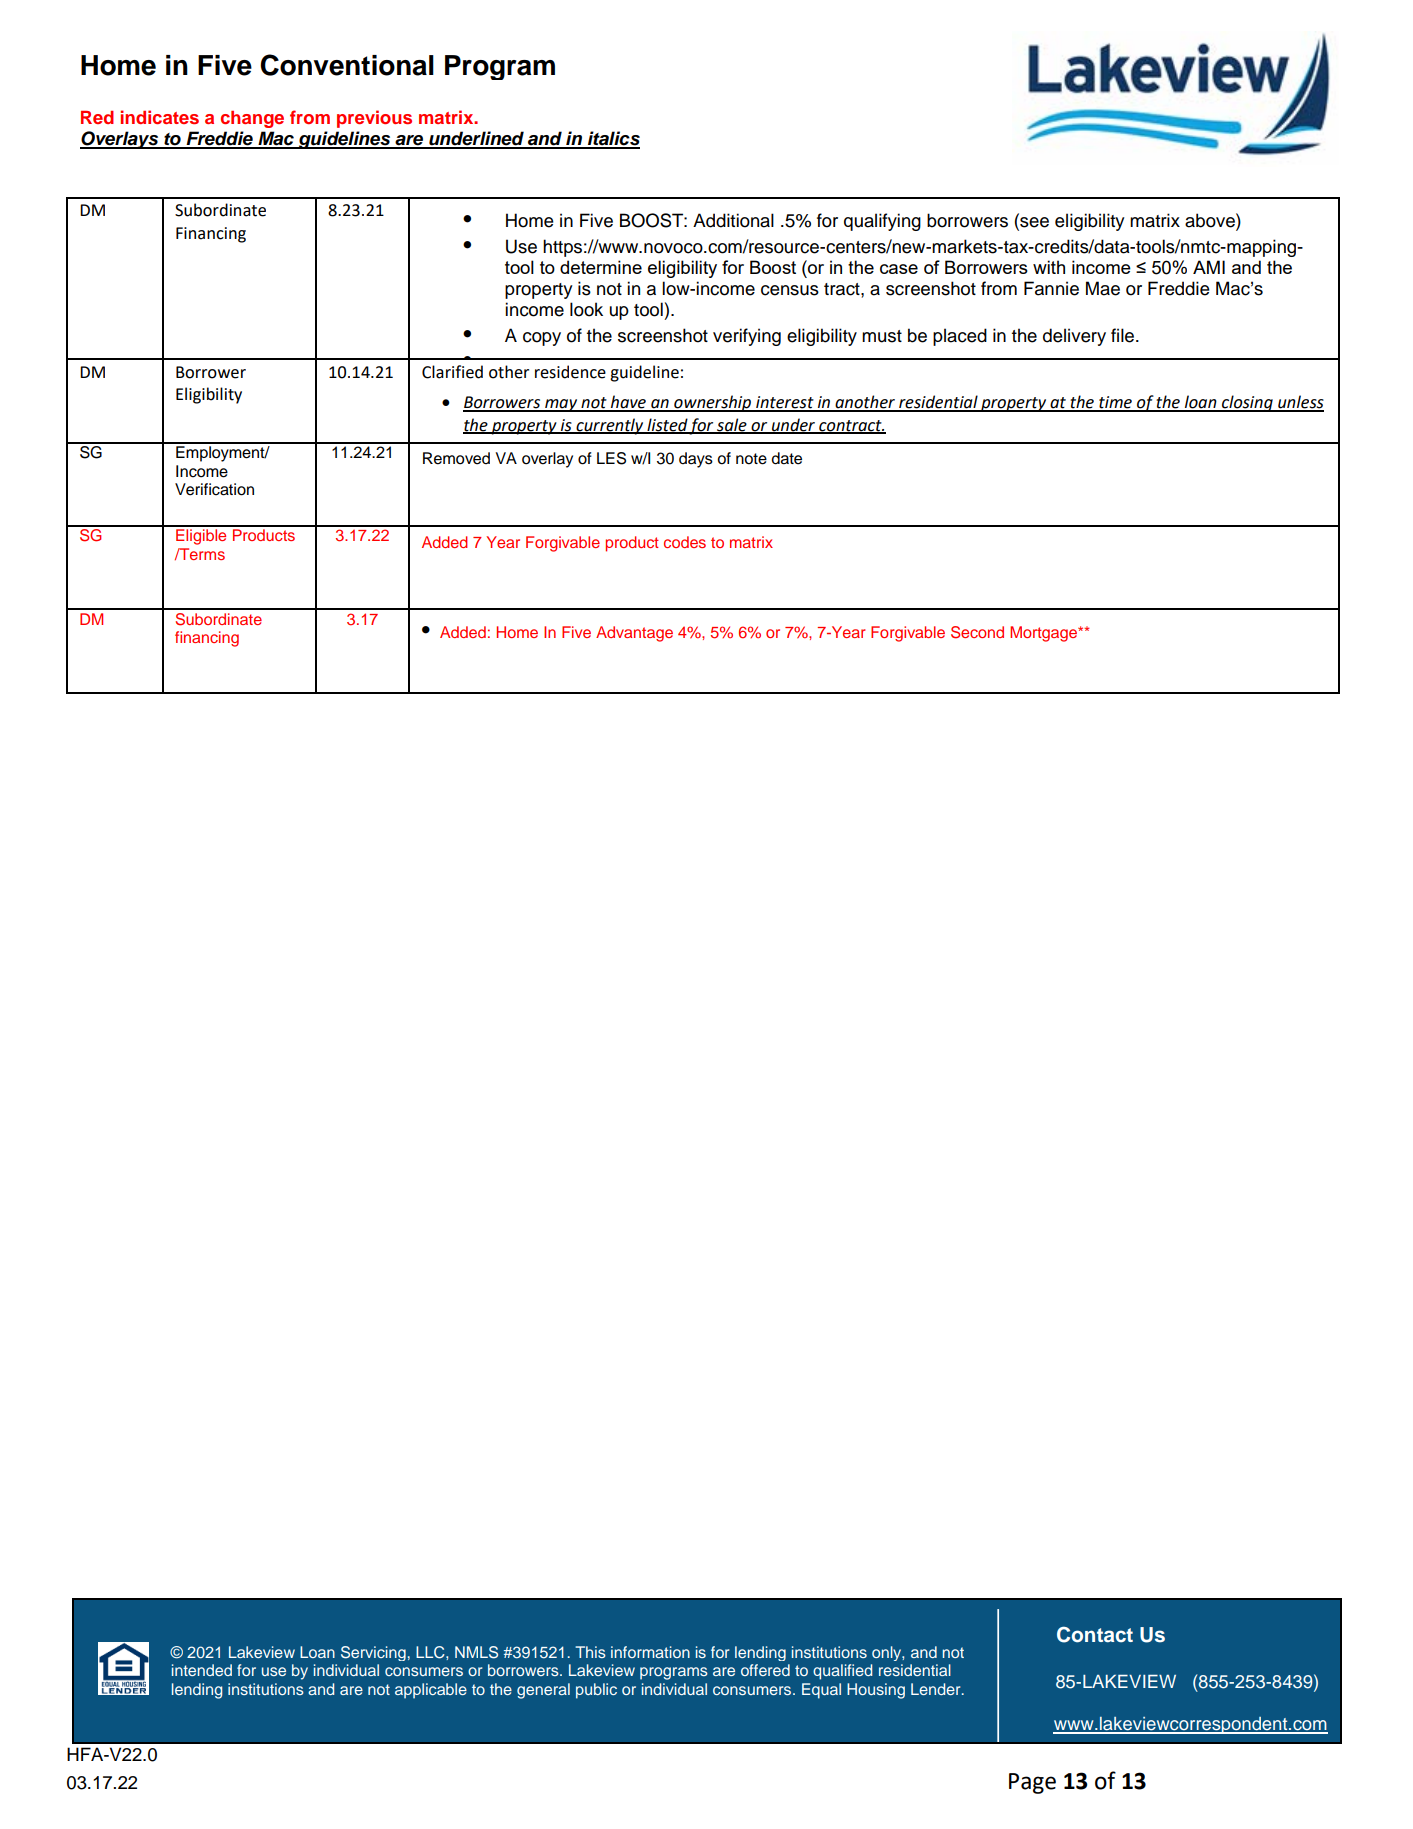 This screenshot has width=1413, height=1829. Describe the element at coordinates (202, 1670) in the screenshot. I see `intended` at that location.
